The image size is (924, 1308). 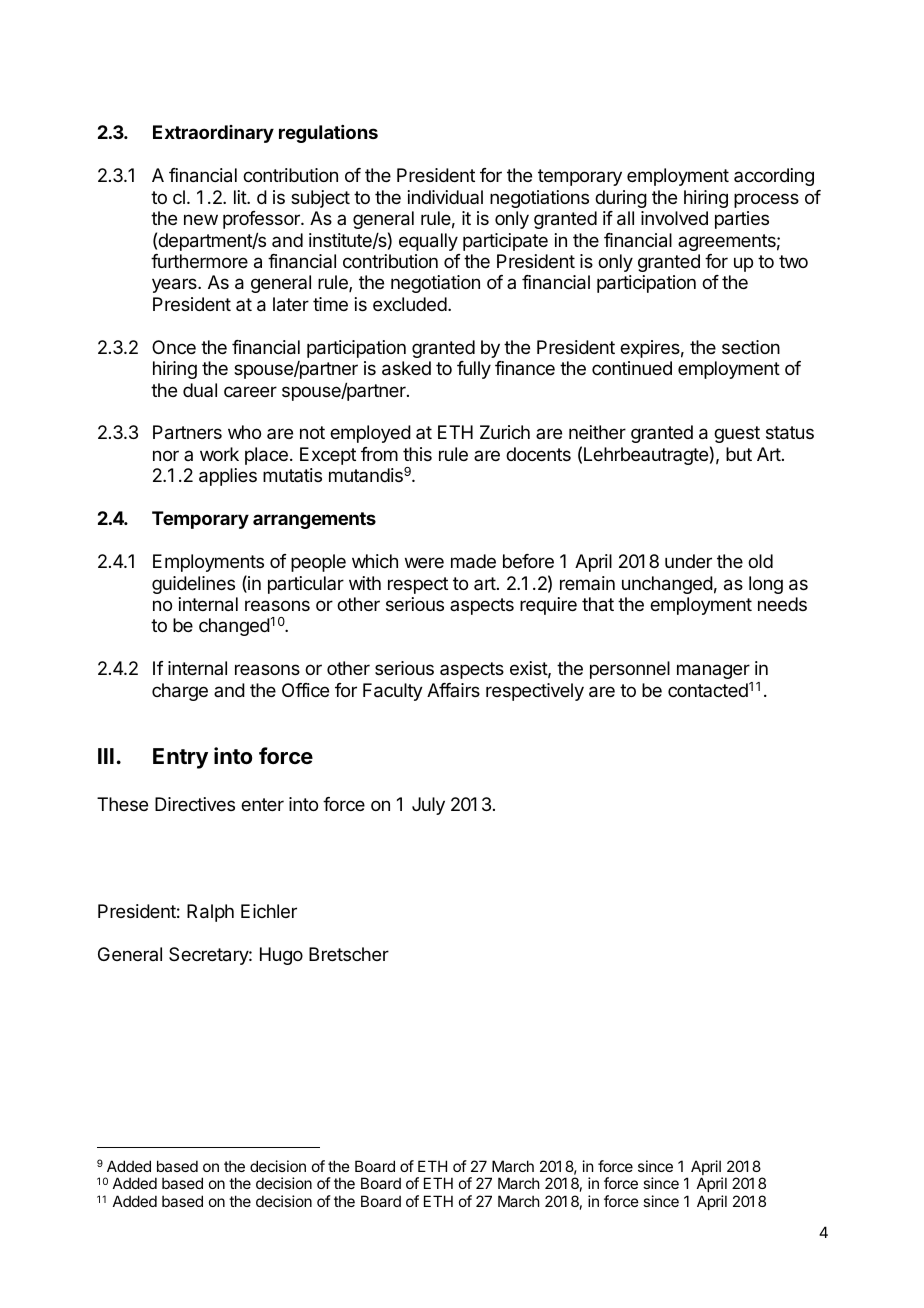 I want to click on nor, so click(x=166, y=455).
